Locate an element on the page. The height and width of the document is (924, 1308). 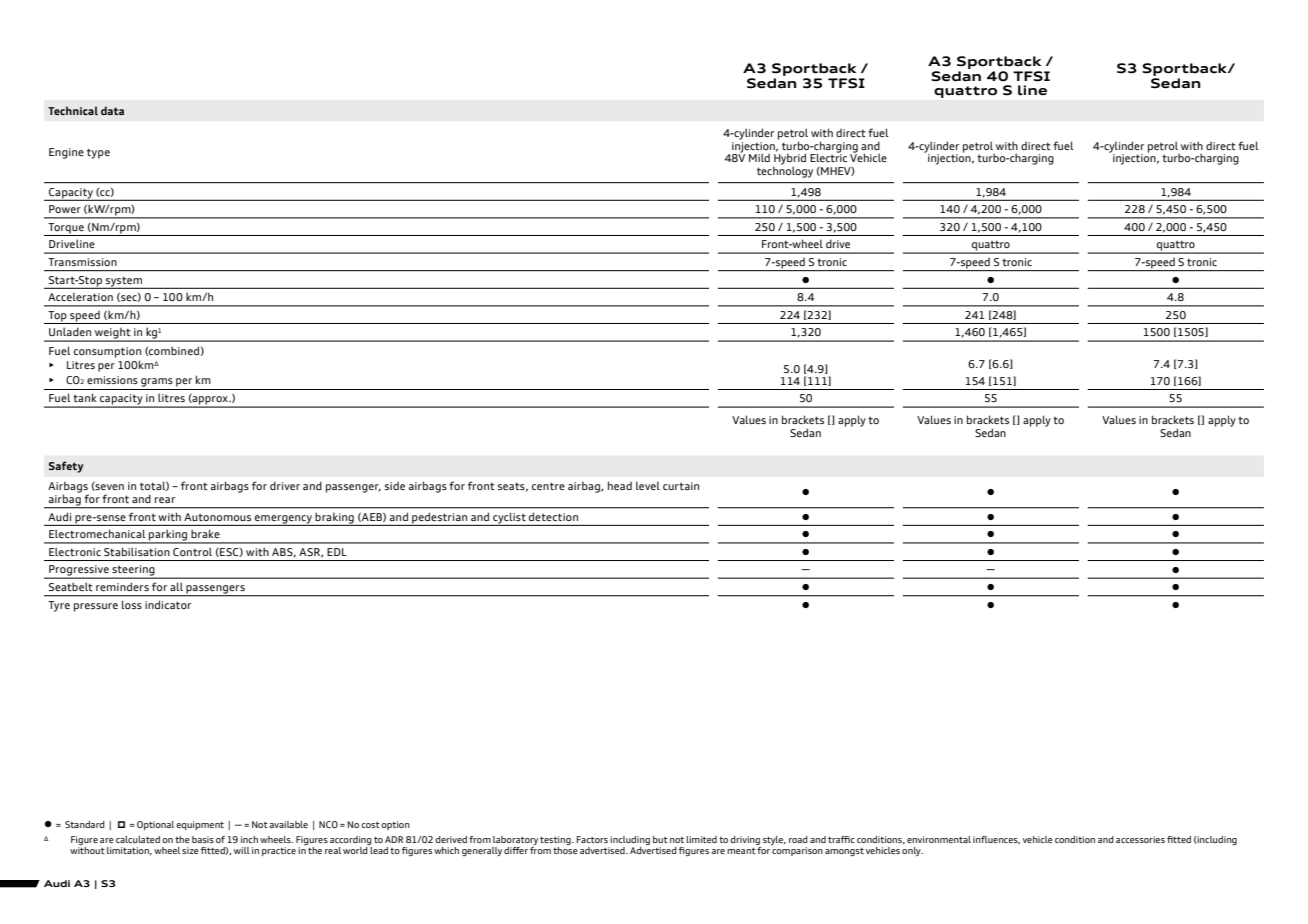
equipment is located at coordinates (200, 825).
